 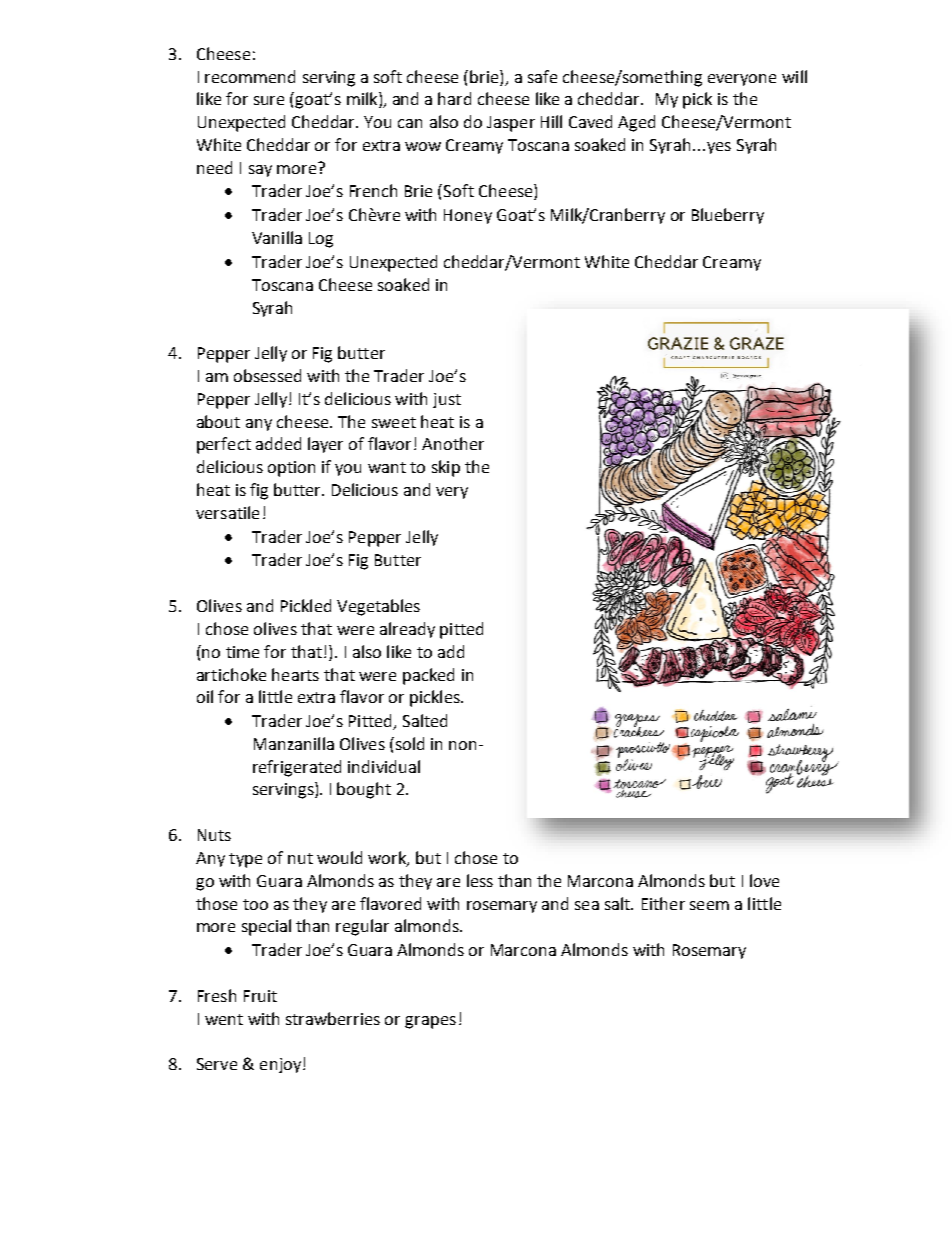 I want to click on versatile, so click(x=227, y=512).
